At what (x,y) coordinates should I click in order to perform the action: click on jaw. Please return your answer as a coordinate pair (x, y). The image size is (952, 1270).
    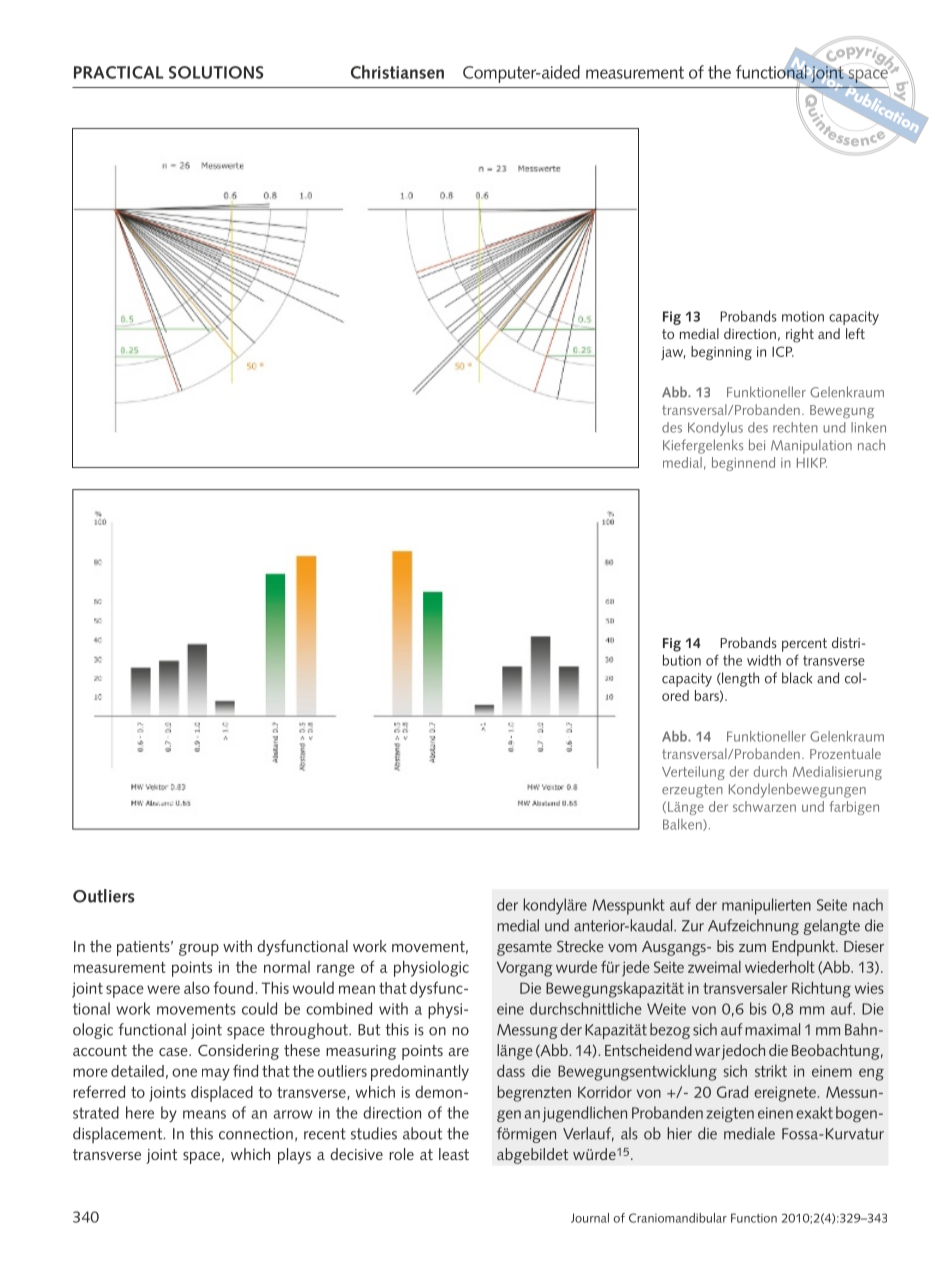
    Looking at the image, I should click on (673, 353).
